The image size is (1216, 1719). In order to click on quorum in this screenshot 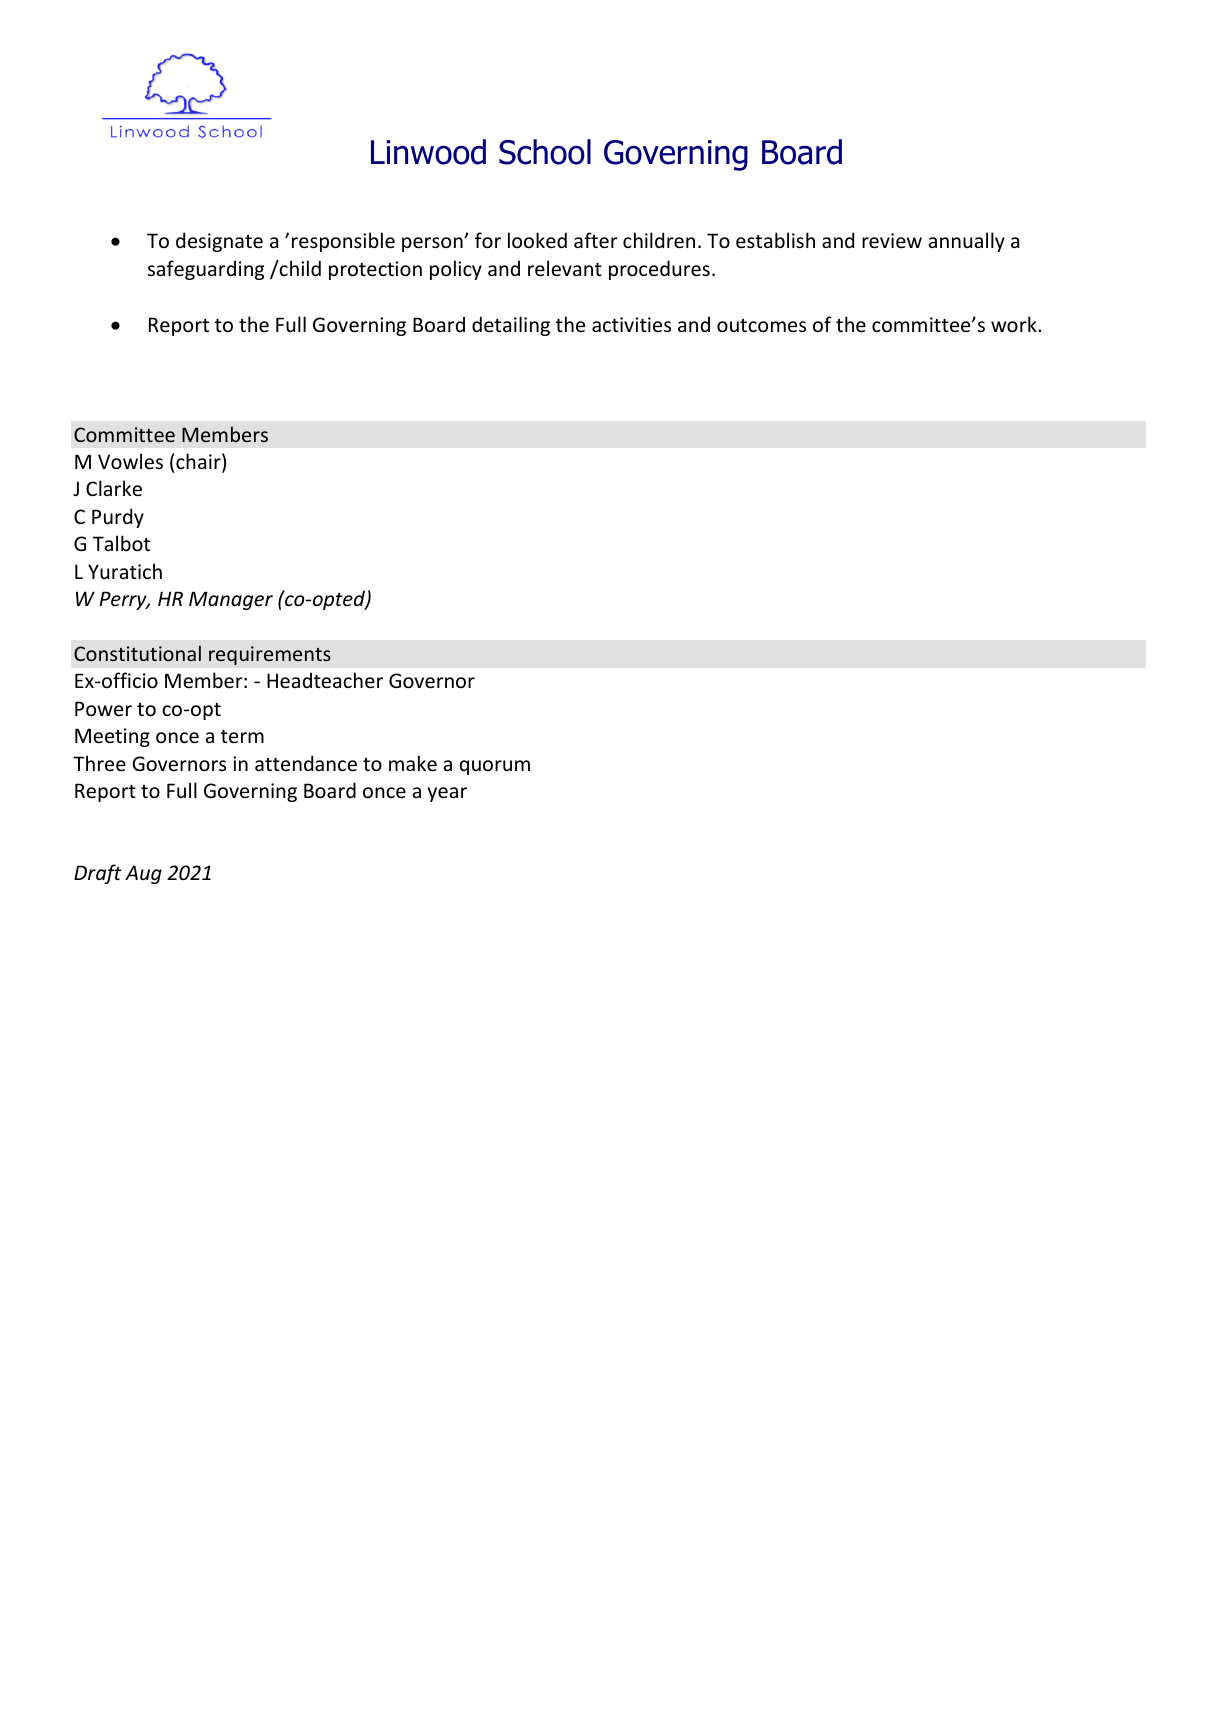, I will do `click(495, 767)`.
